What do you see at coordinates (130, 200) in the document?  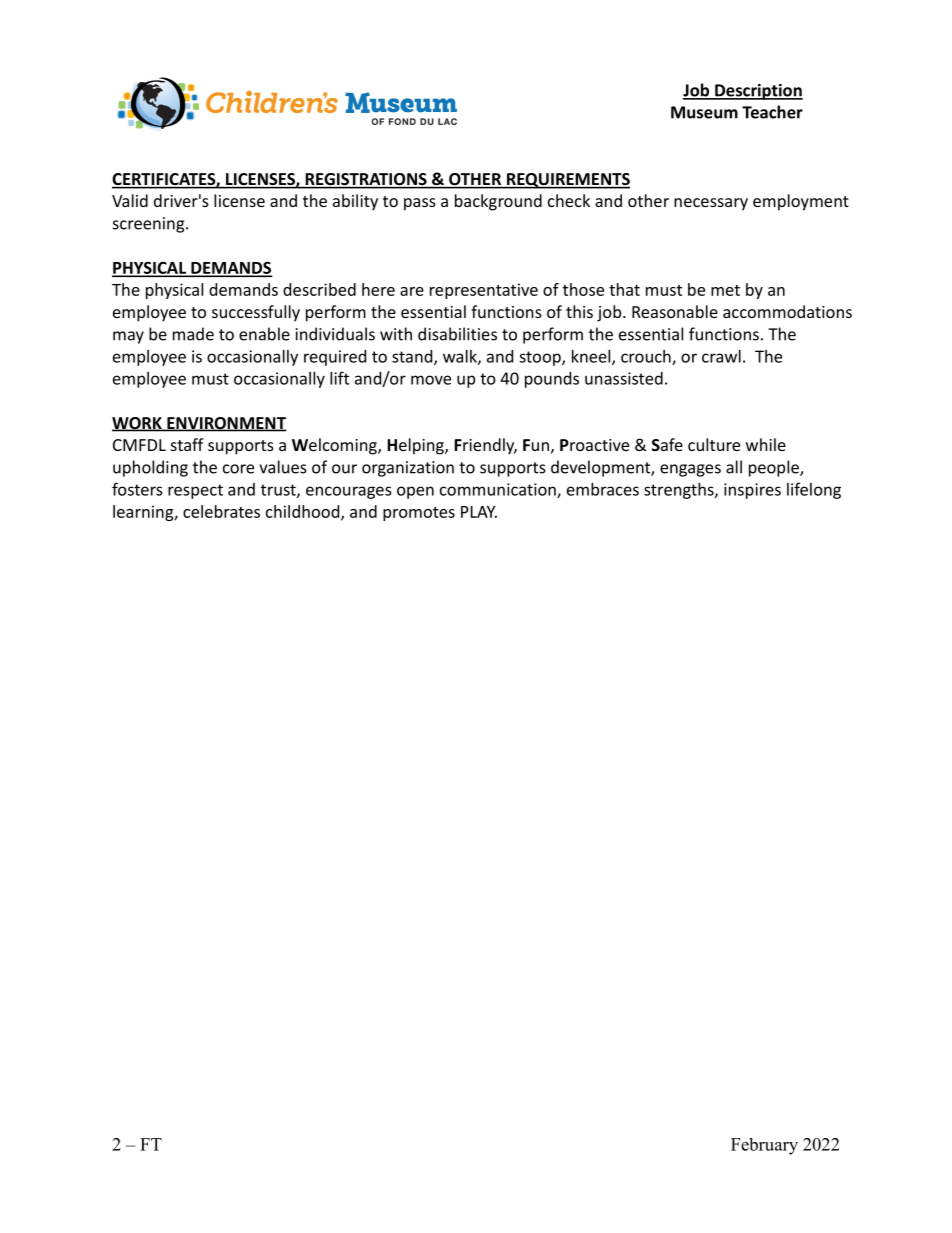 I see `Valid` at bounding box center [130, 200].
